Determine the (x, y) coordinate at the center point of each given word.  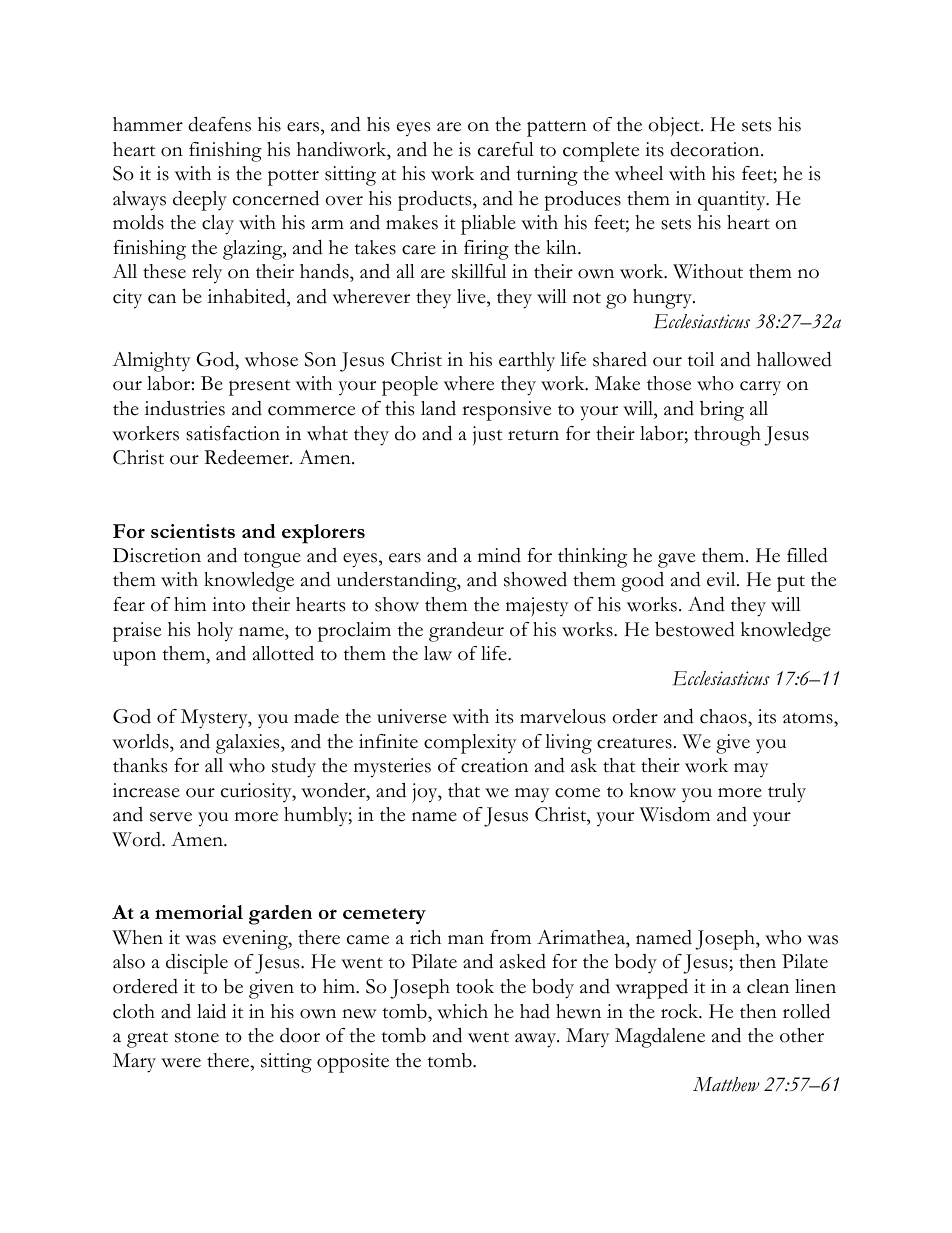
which (462, 1011)
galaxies (249, 744)
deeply (200, 201)
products (436, 201)
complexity (470, 744)
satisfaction (233, 433)
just (487, 436)
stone (197, 1037)
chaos (724, 718)
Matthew (726, 1084)
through (727, 436)
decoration (716, 149)
